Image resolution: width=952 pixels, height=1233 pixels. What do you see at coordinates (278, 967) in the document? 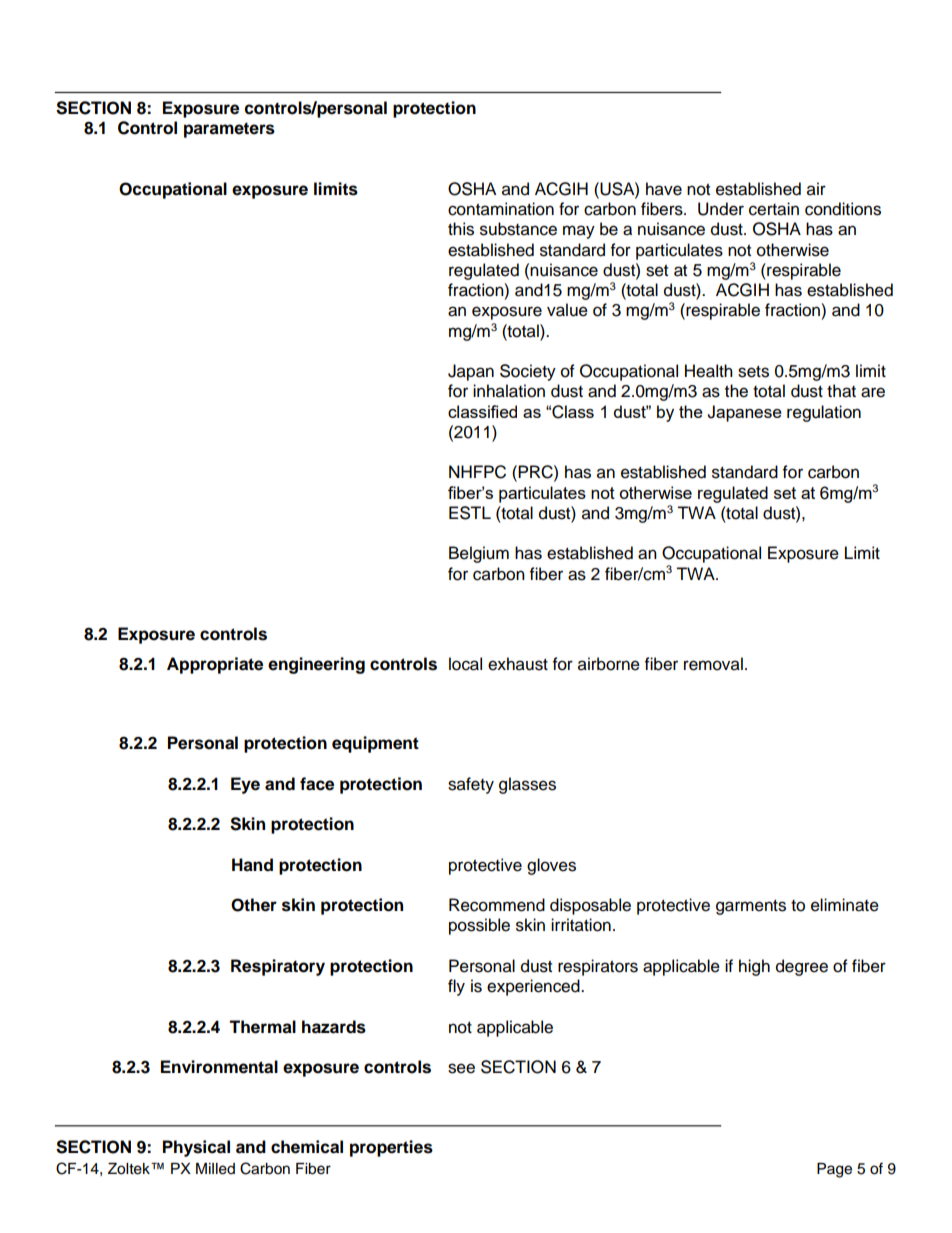
I see `Respiratory` at bounding box center [278, 967].
